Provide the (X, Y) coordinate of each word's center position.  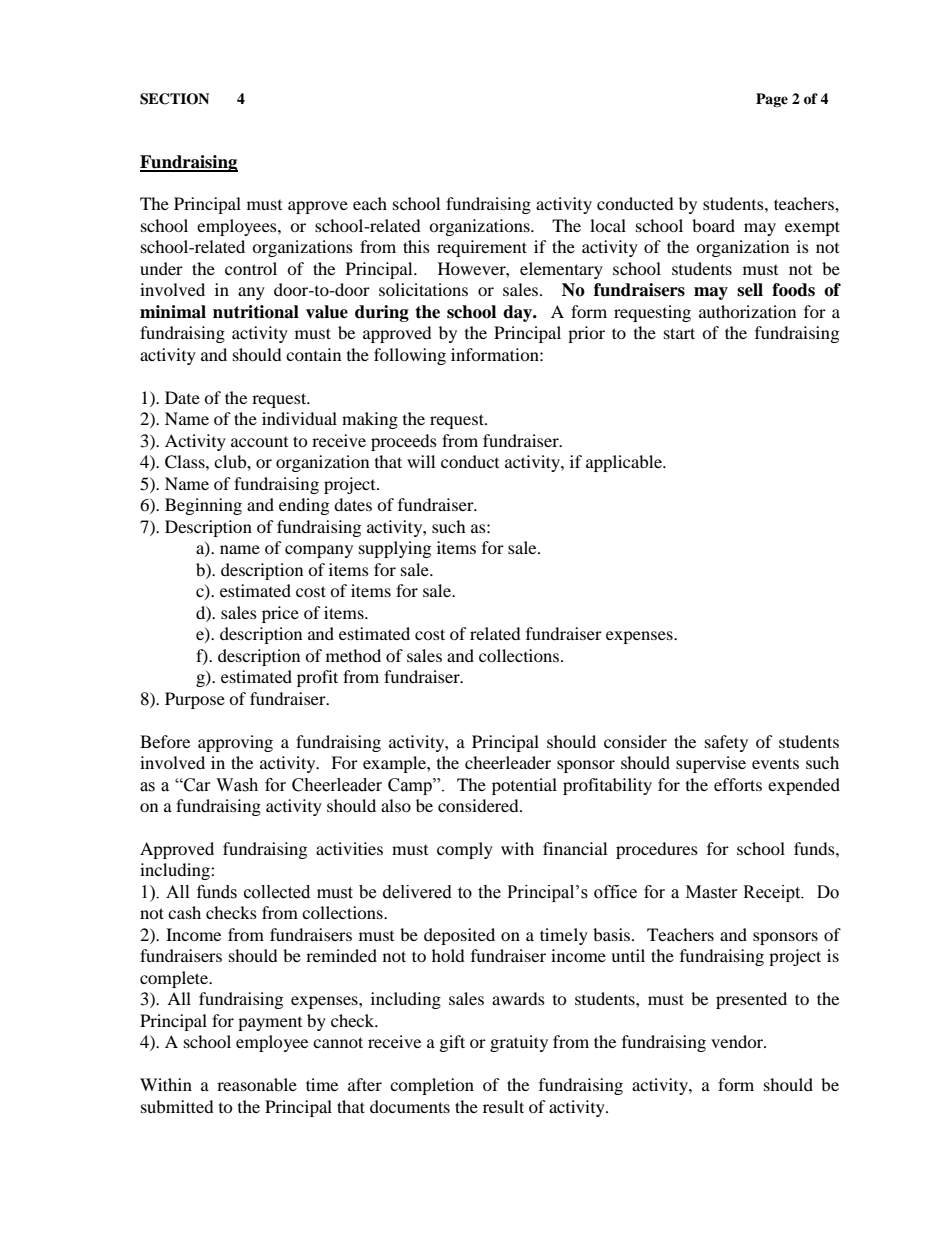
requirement (482, 248)
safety (726, 743)
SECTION (174, 99)
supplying (395, 549)
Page (772, 100)
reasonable (257, 1084)
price (280, 614)
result (503, 1106)
